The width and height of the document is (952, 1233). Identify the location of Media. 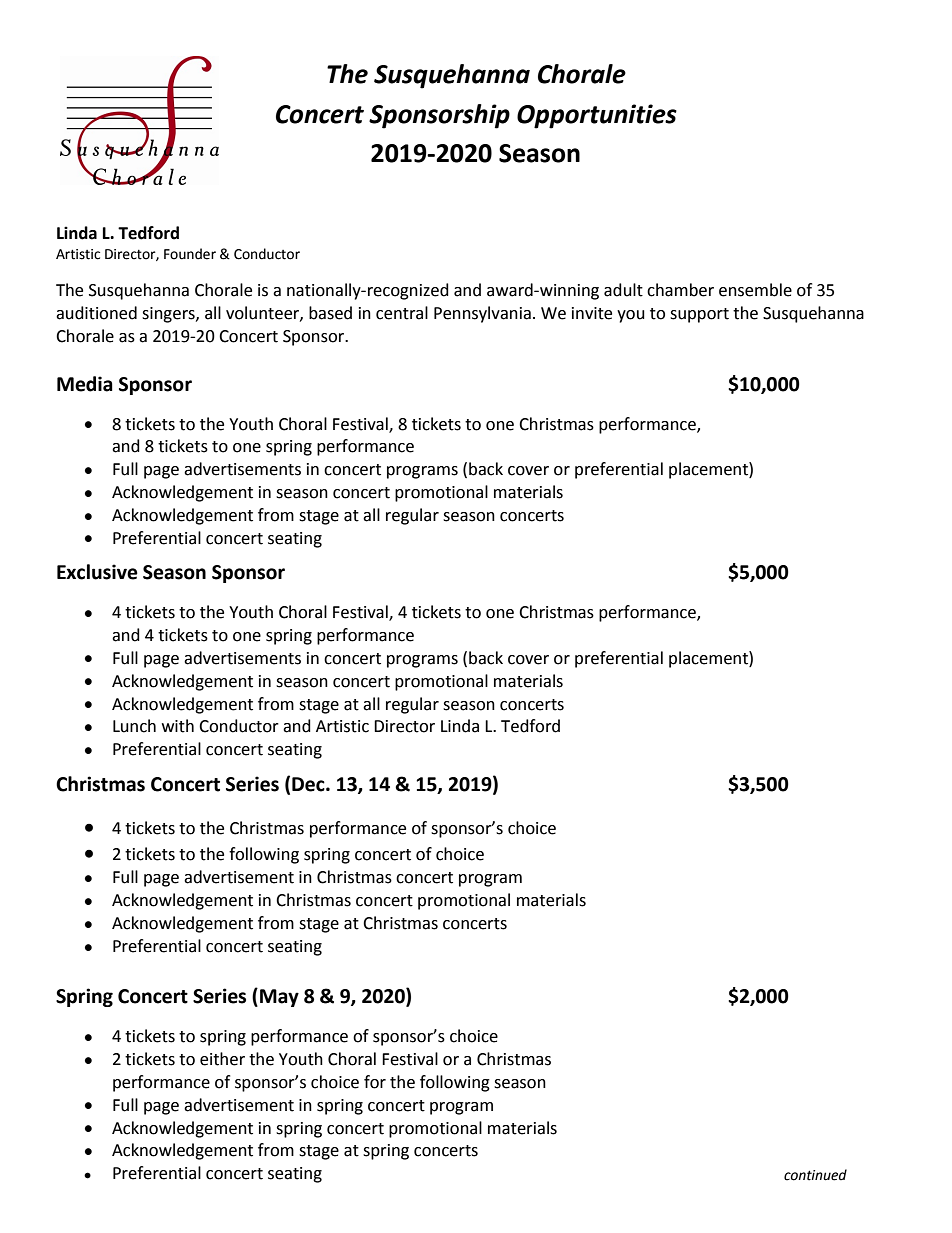
(85, 384).
